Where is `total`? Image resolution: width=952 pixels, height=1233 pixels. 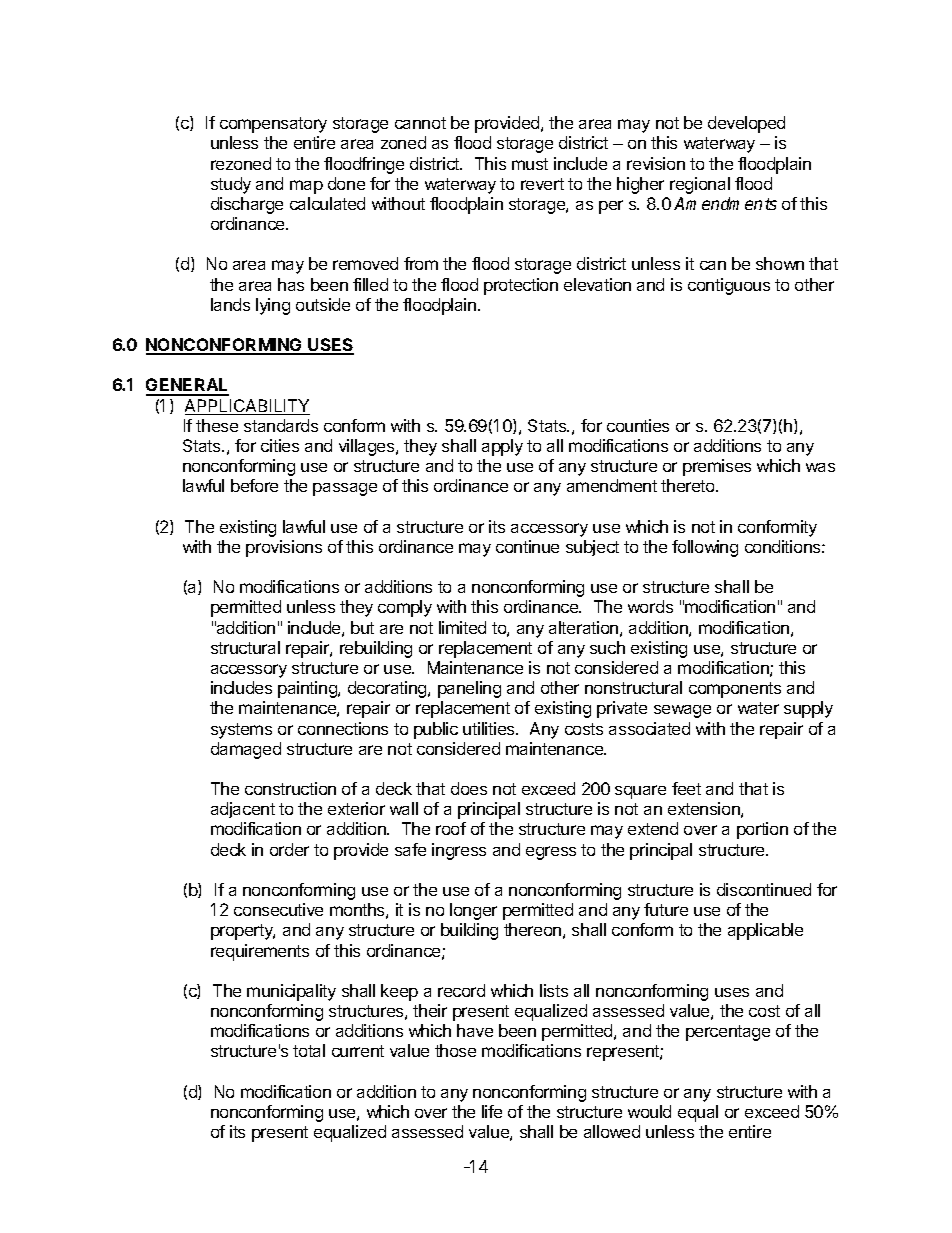 total is located at coordinates (309, 1050).
